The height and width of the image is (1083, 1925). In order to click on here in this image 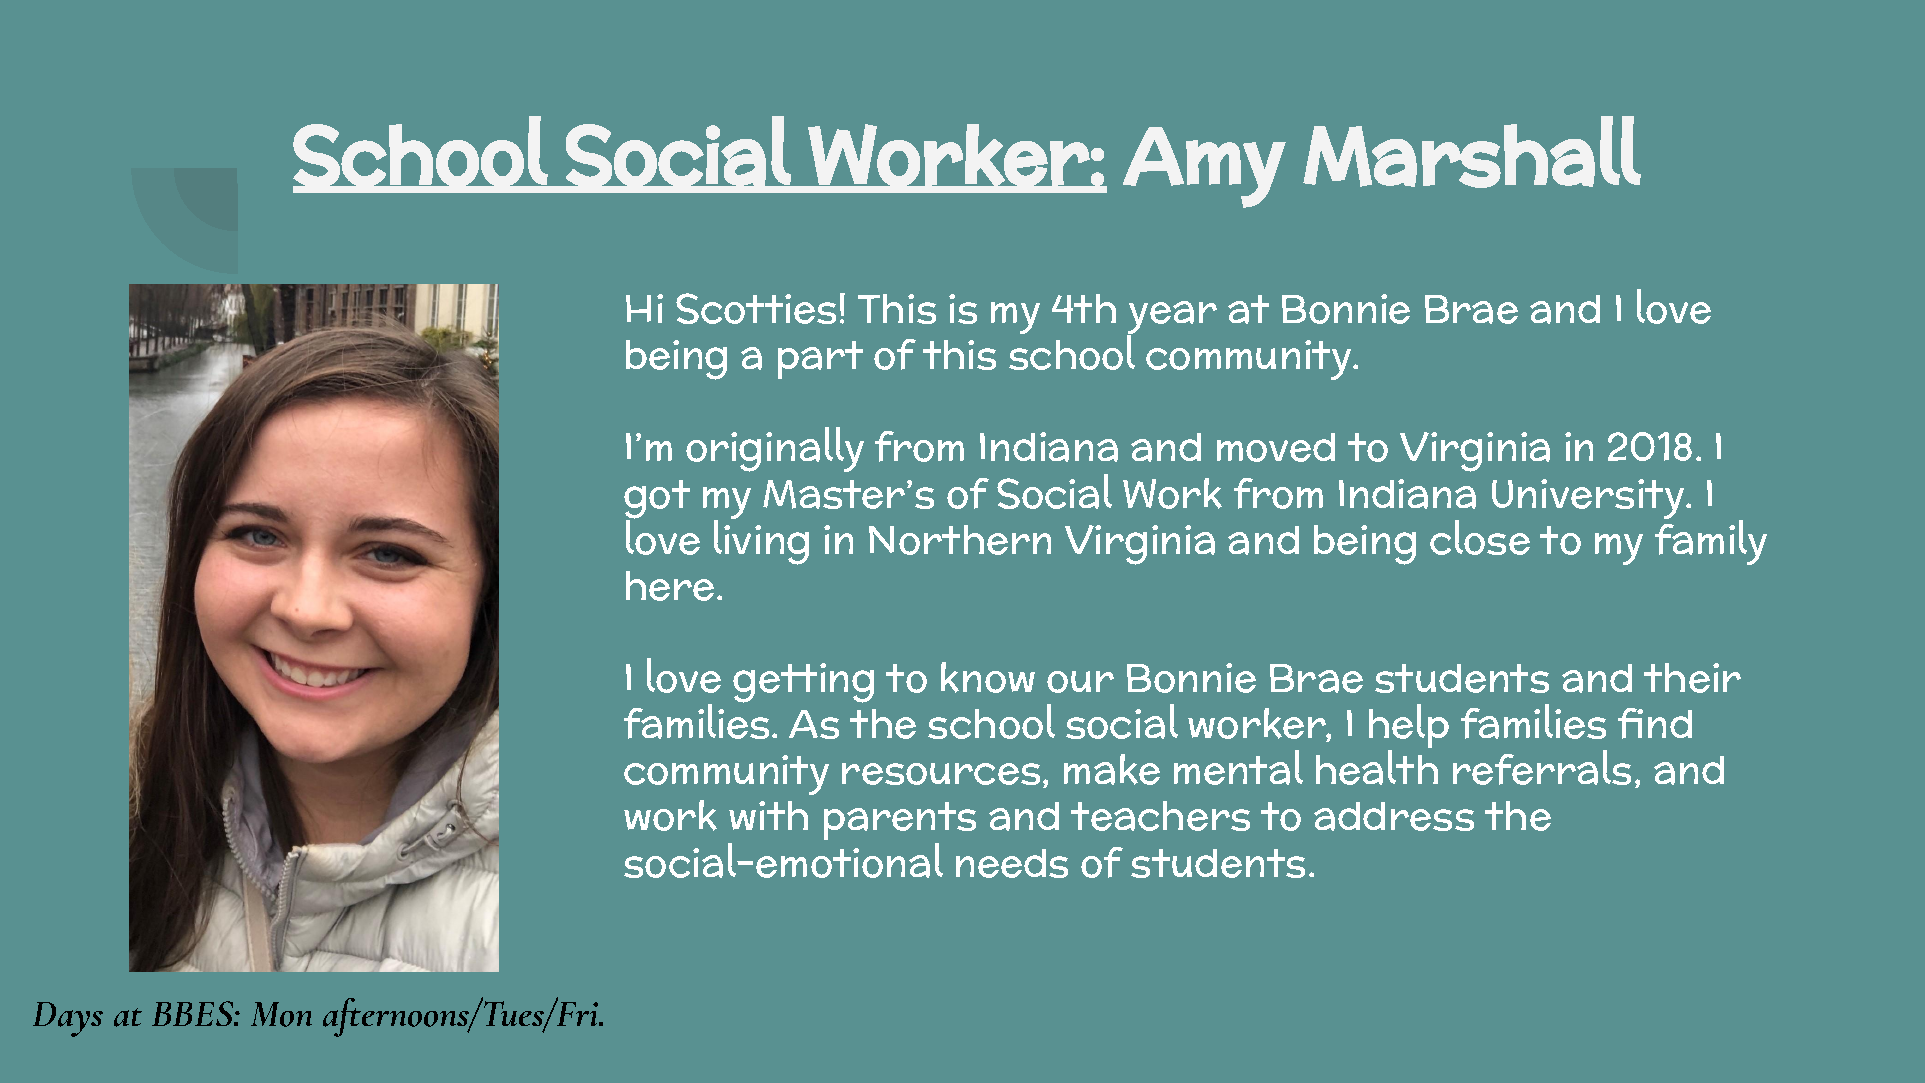, I will do `click(670, 586)`.
